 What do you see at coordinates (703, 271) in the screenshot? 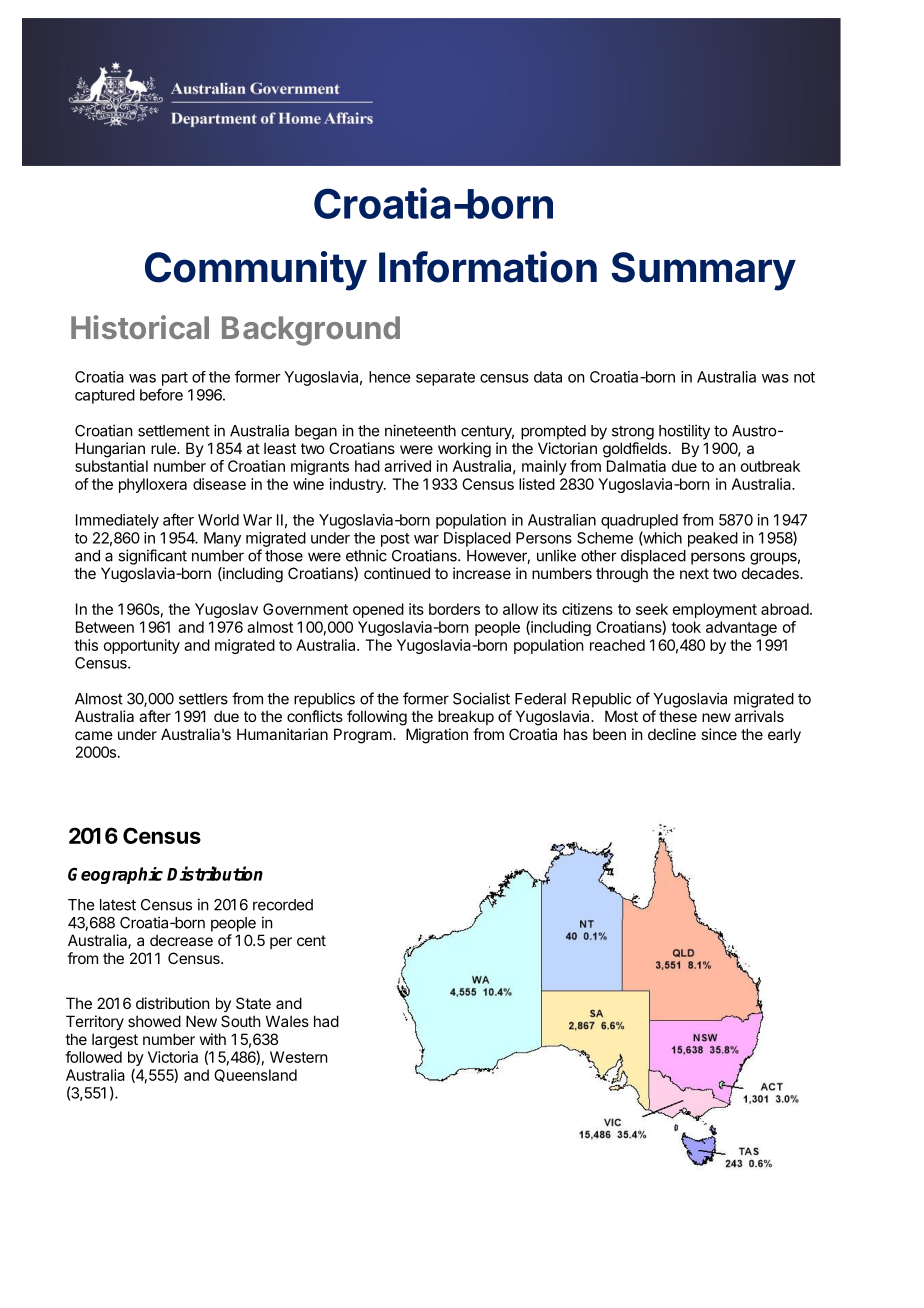
I see `Summary` at bounding box center [703, 271].
